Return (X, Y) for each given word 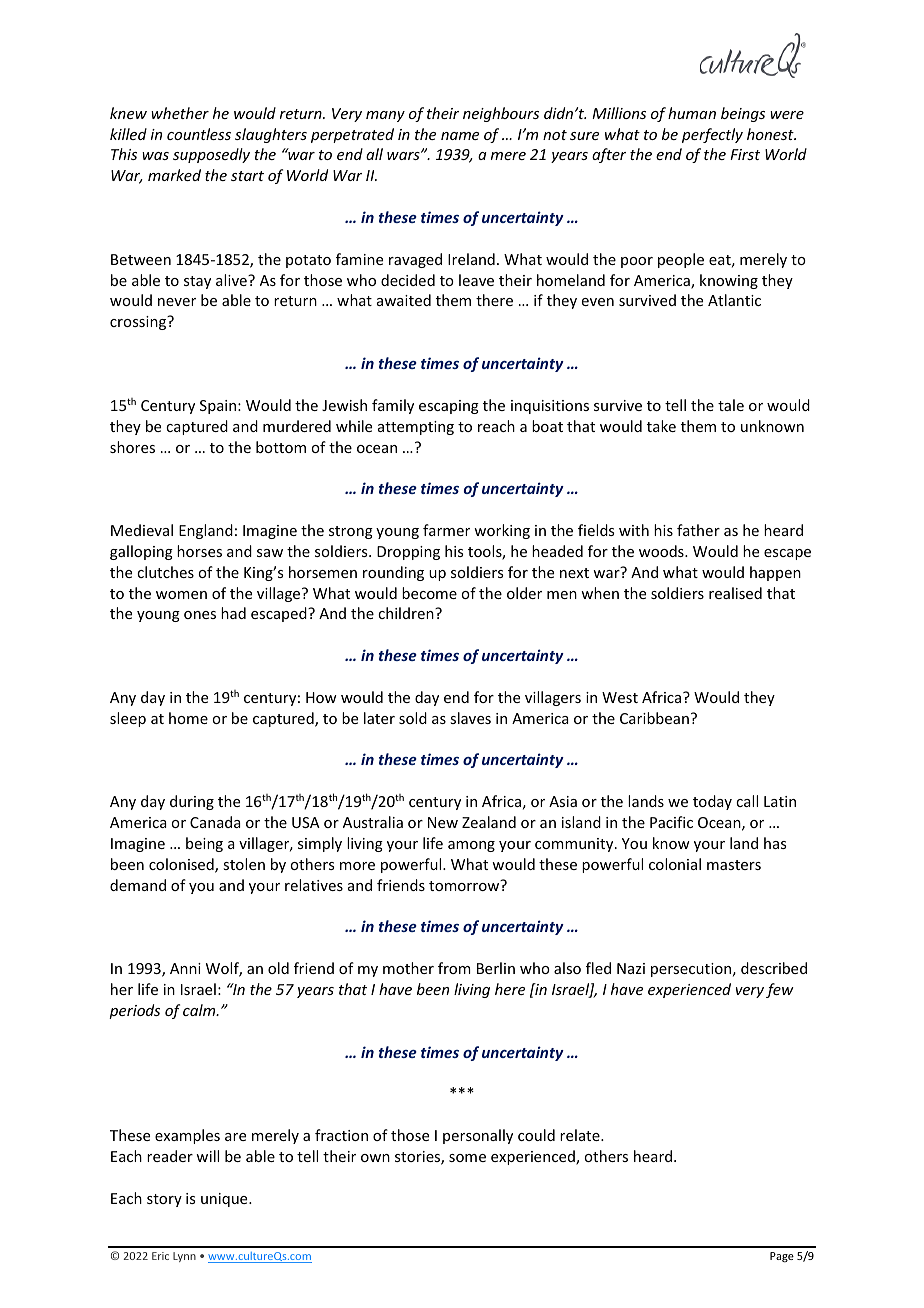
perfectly (712, 135)
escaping (449, 407)
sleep (128, 719)
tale (731, 405)
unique (225, 1200)
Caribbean (654, 718)
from (454, 968)
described (774, 968)
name (460, 136)
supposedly (211, 155)
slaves (470, 718)
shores (132, 447)
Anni (185, 968)
